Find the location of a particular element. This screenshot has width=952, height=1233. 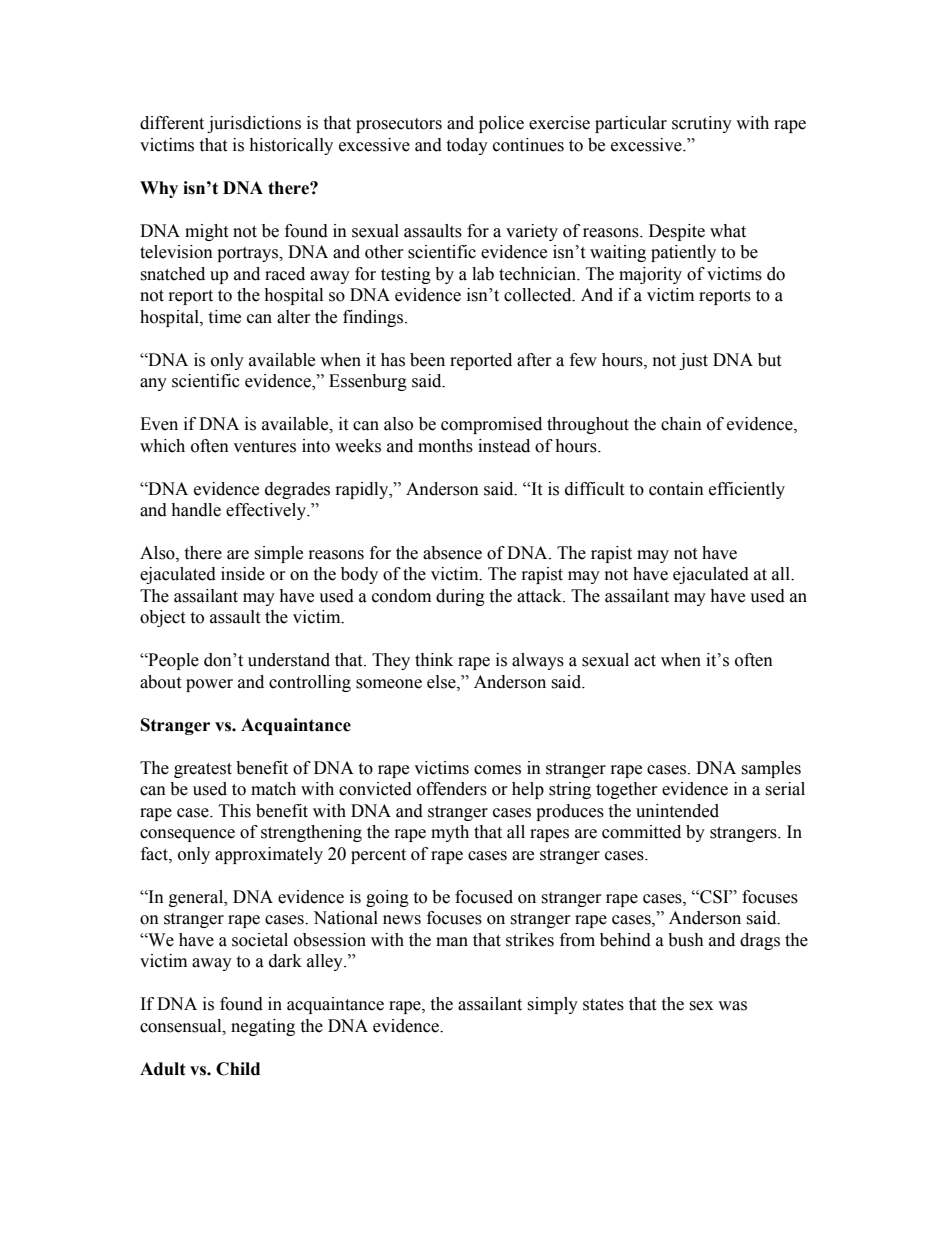

jurisdictions is located at coordinates (254, 124).
